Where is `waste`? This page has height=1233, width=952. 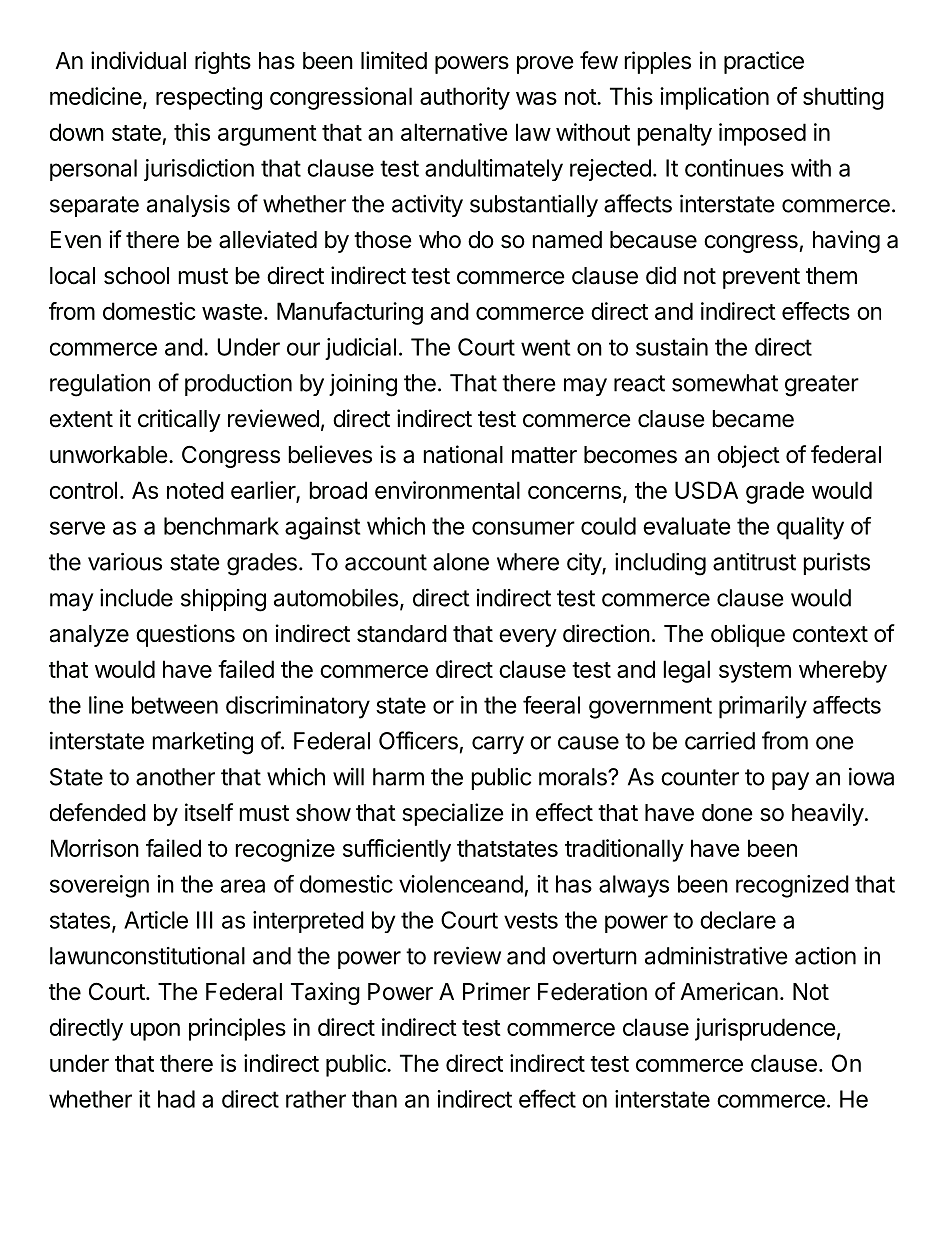
waste is located at coordinates (232, 312).
